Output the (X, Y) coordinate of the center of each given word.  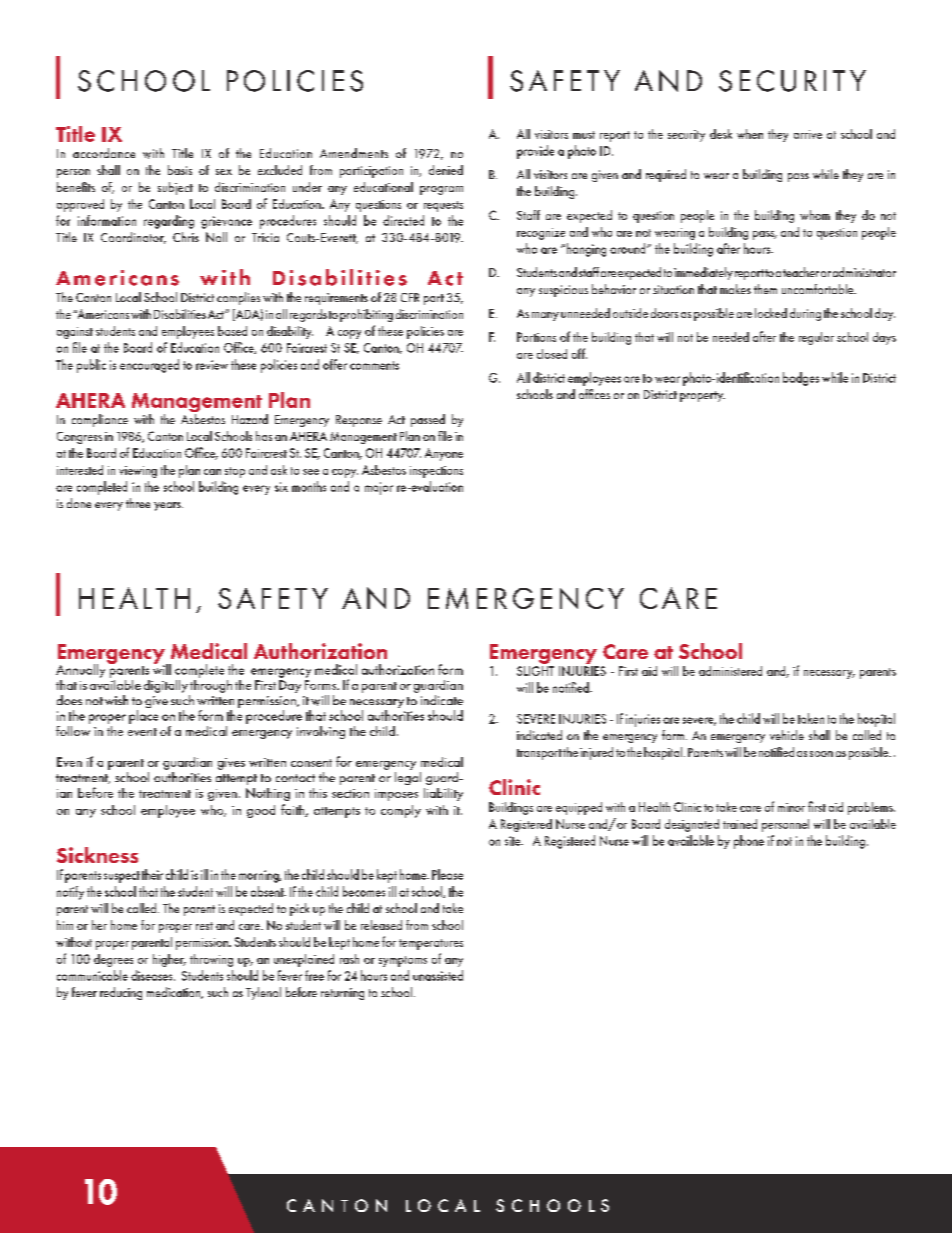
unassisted (438, 975)
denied (446, 170)
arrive (808, 134)
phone (749, 842)
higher (169, 960)
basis (180, 170)
